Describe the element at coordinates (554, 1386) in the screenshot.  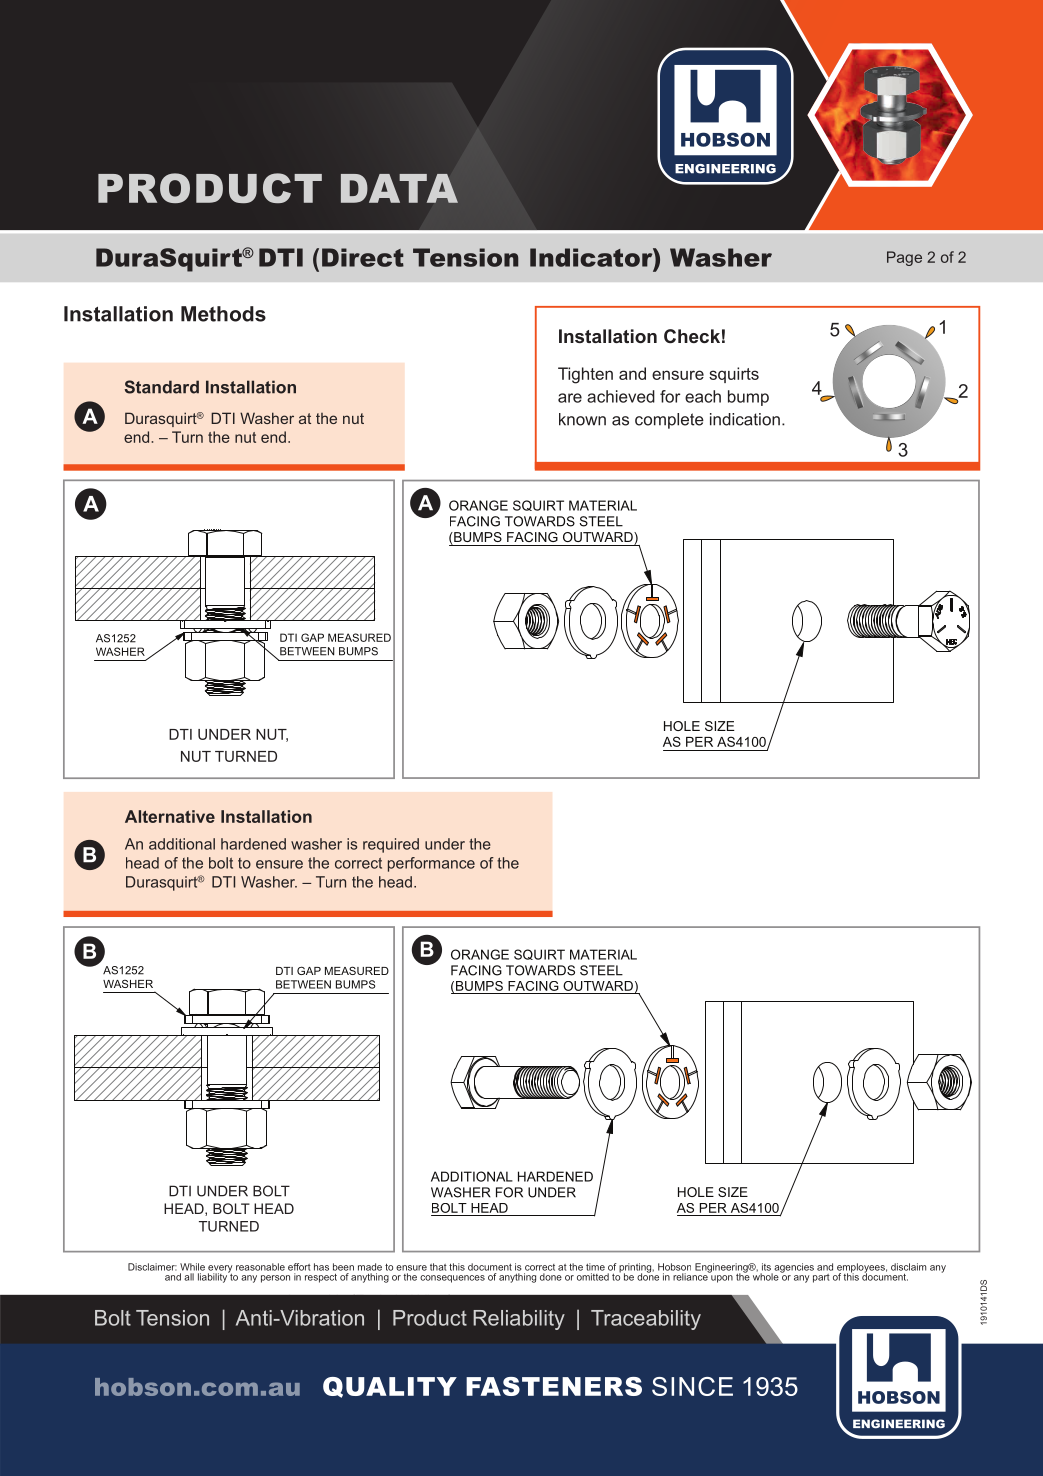
I see `FASTENERS` at that location.
